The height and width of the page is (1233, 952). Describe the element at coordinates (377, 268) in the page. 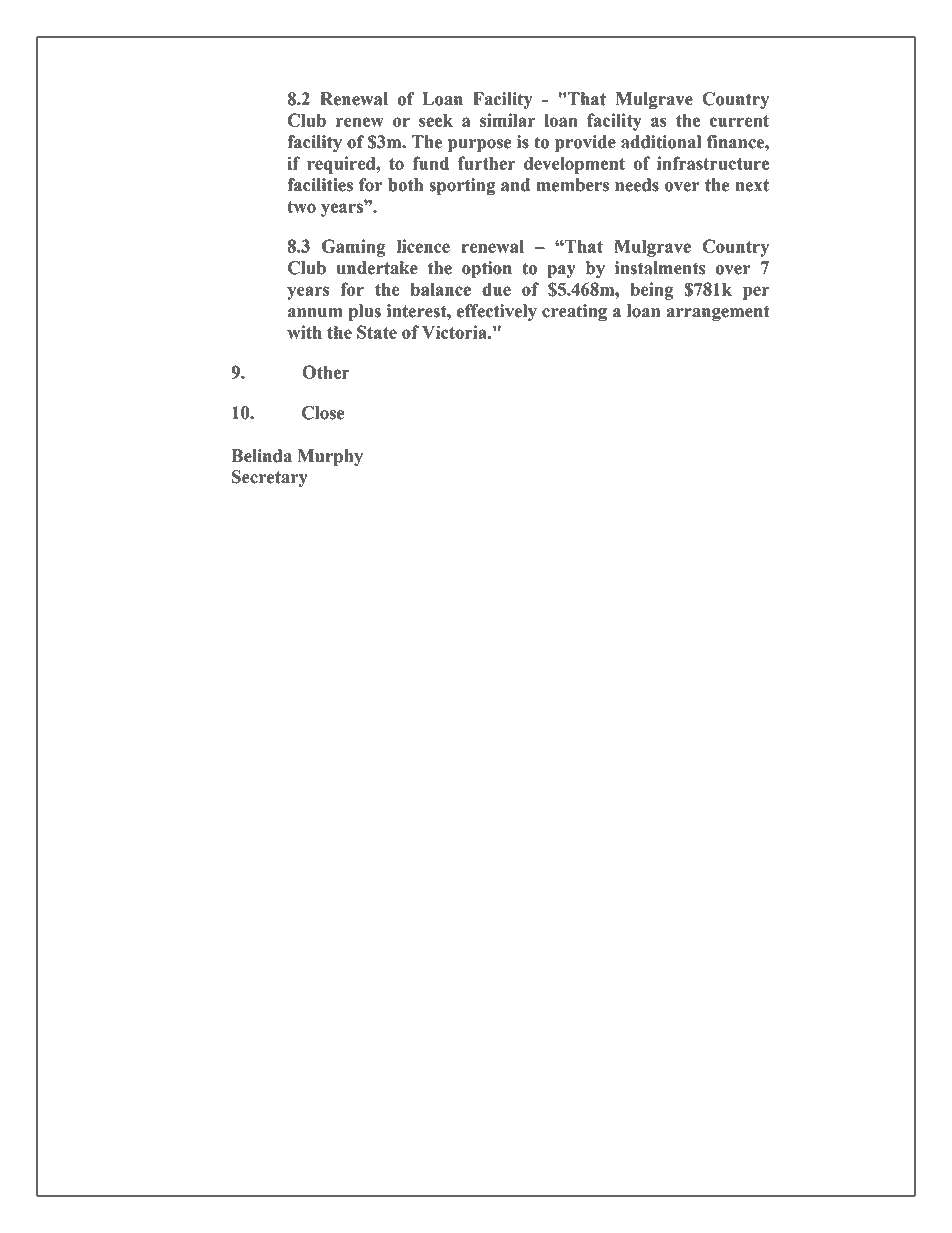

I see `undertake` at that location.
